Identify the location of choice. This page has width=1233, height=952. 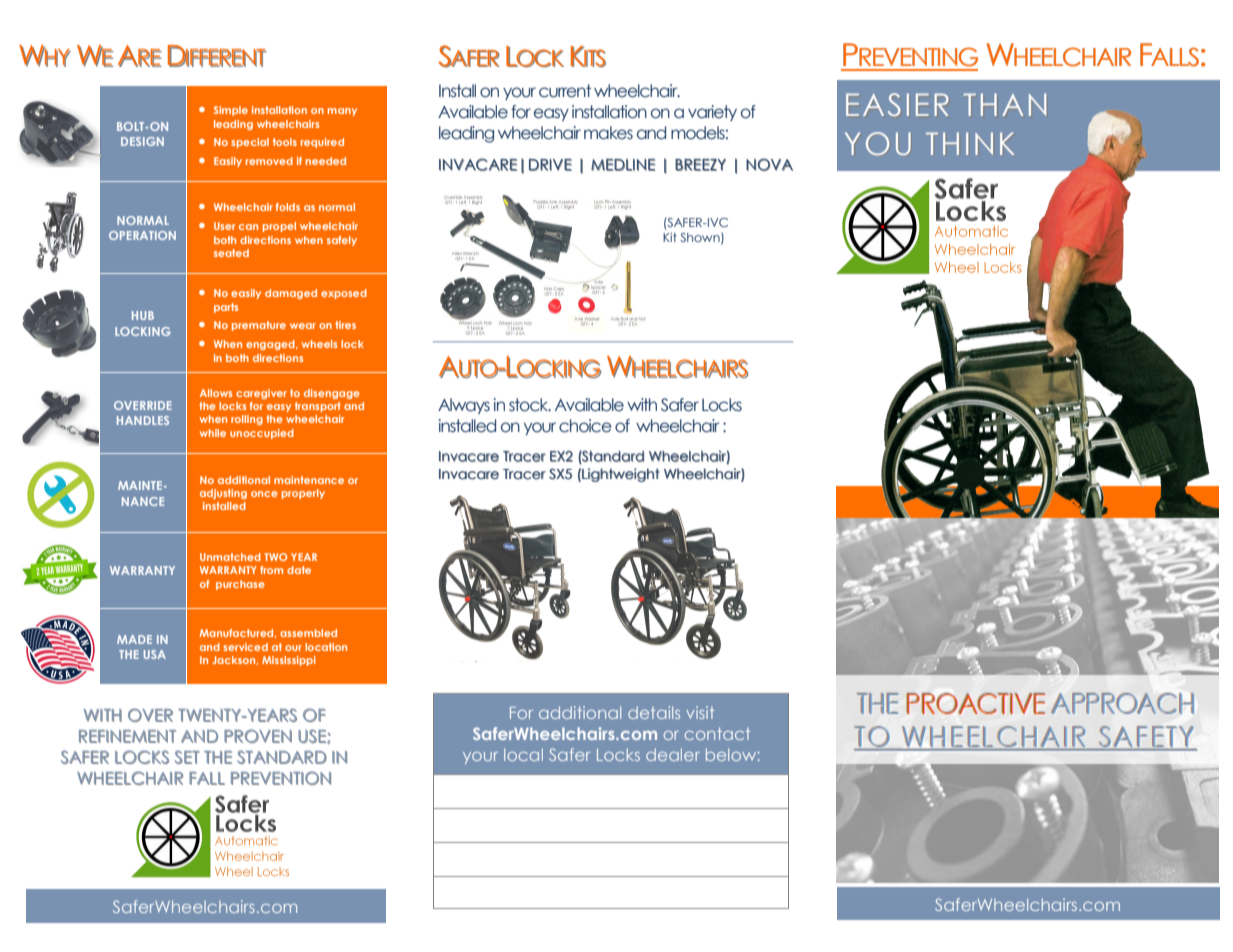
(585, 426).
